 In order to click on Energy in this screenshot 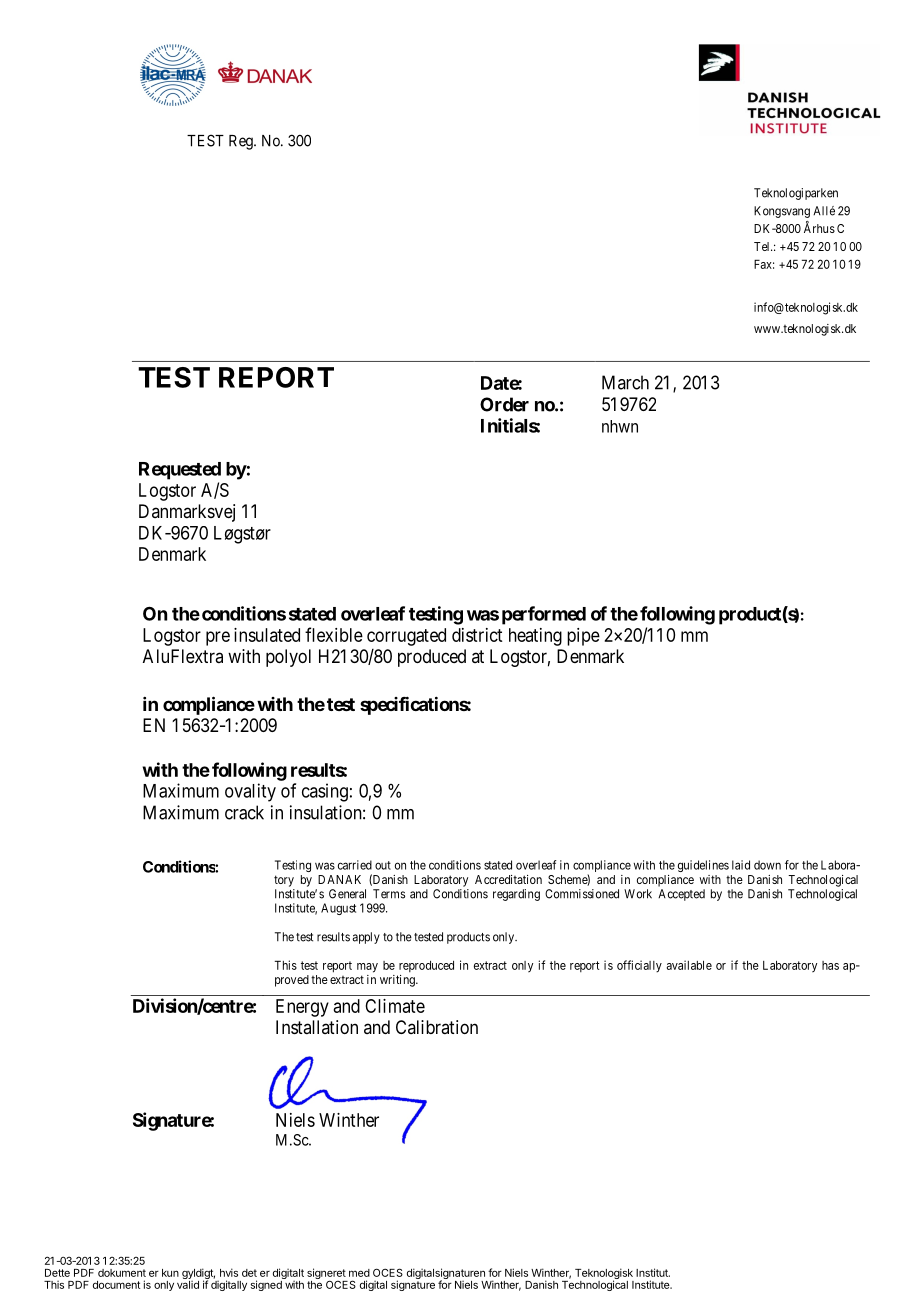, I will do `click(302, 1008)`.
